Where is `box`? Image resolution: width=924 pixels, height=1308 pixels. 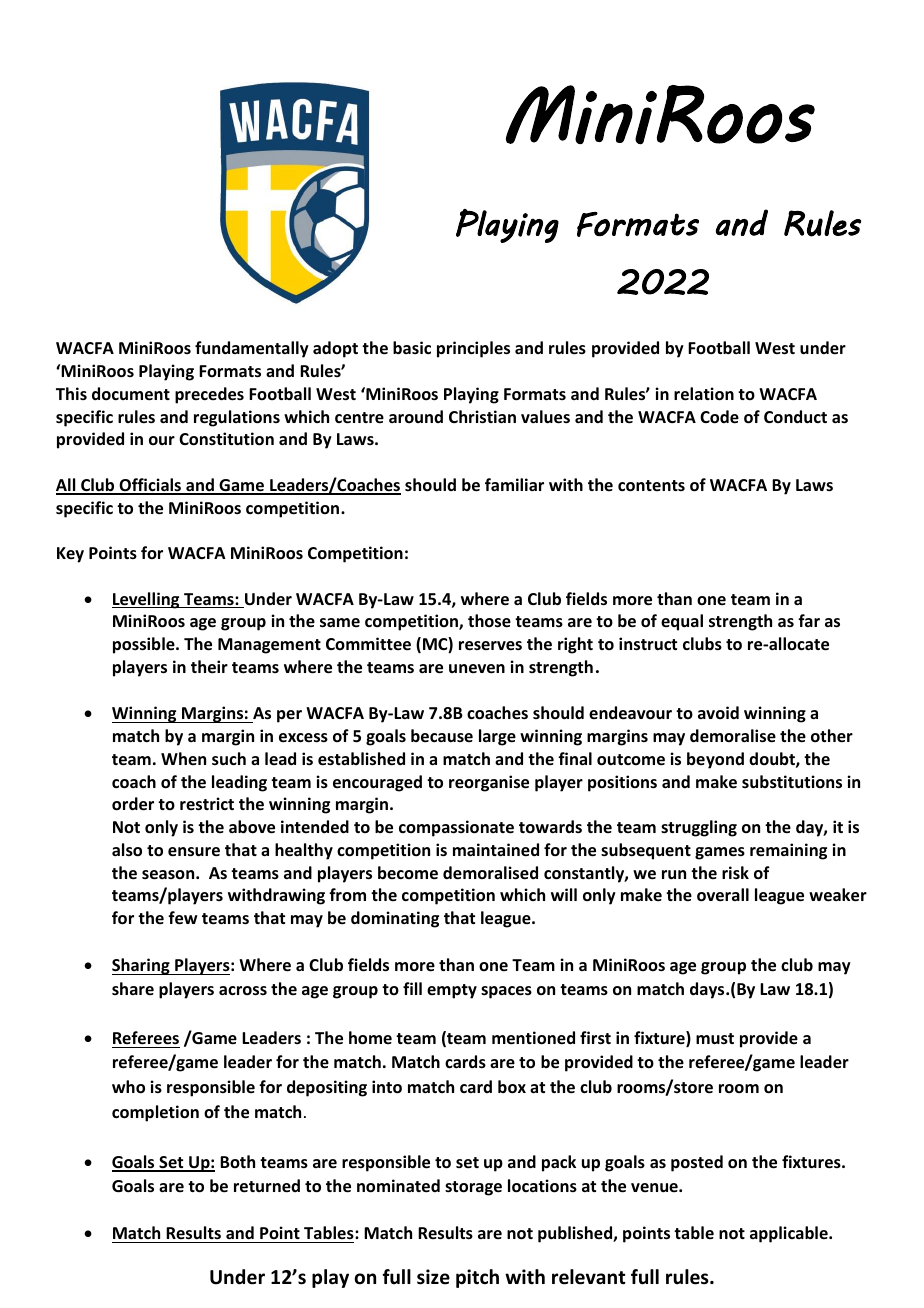 box is located at coordinates (512, 1087).
